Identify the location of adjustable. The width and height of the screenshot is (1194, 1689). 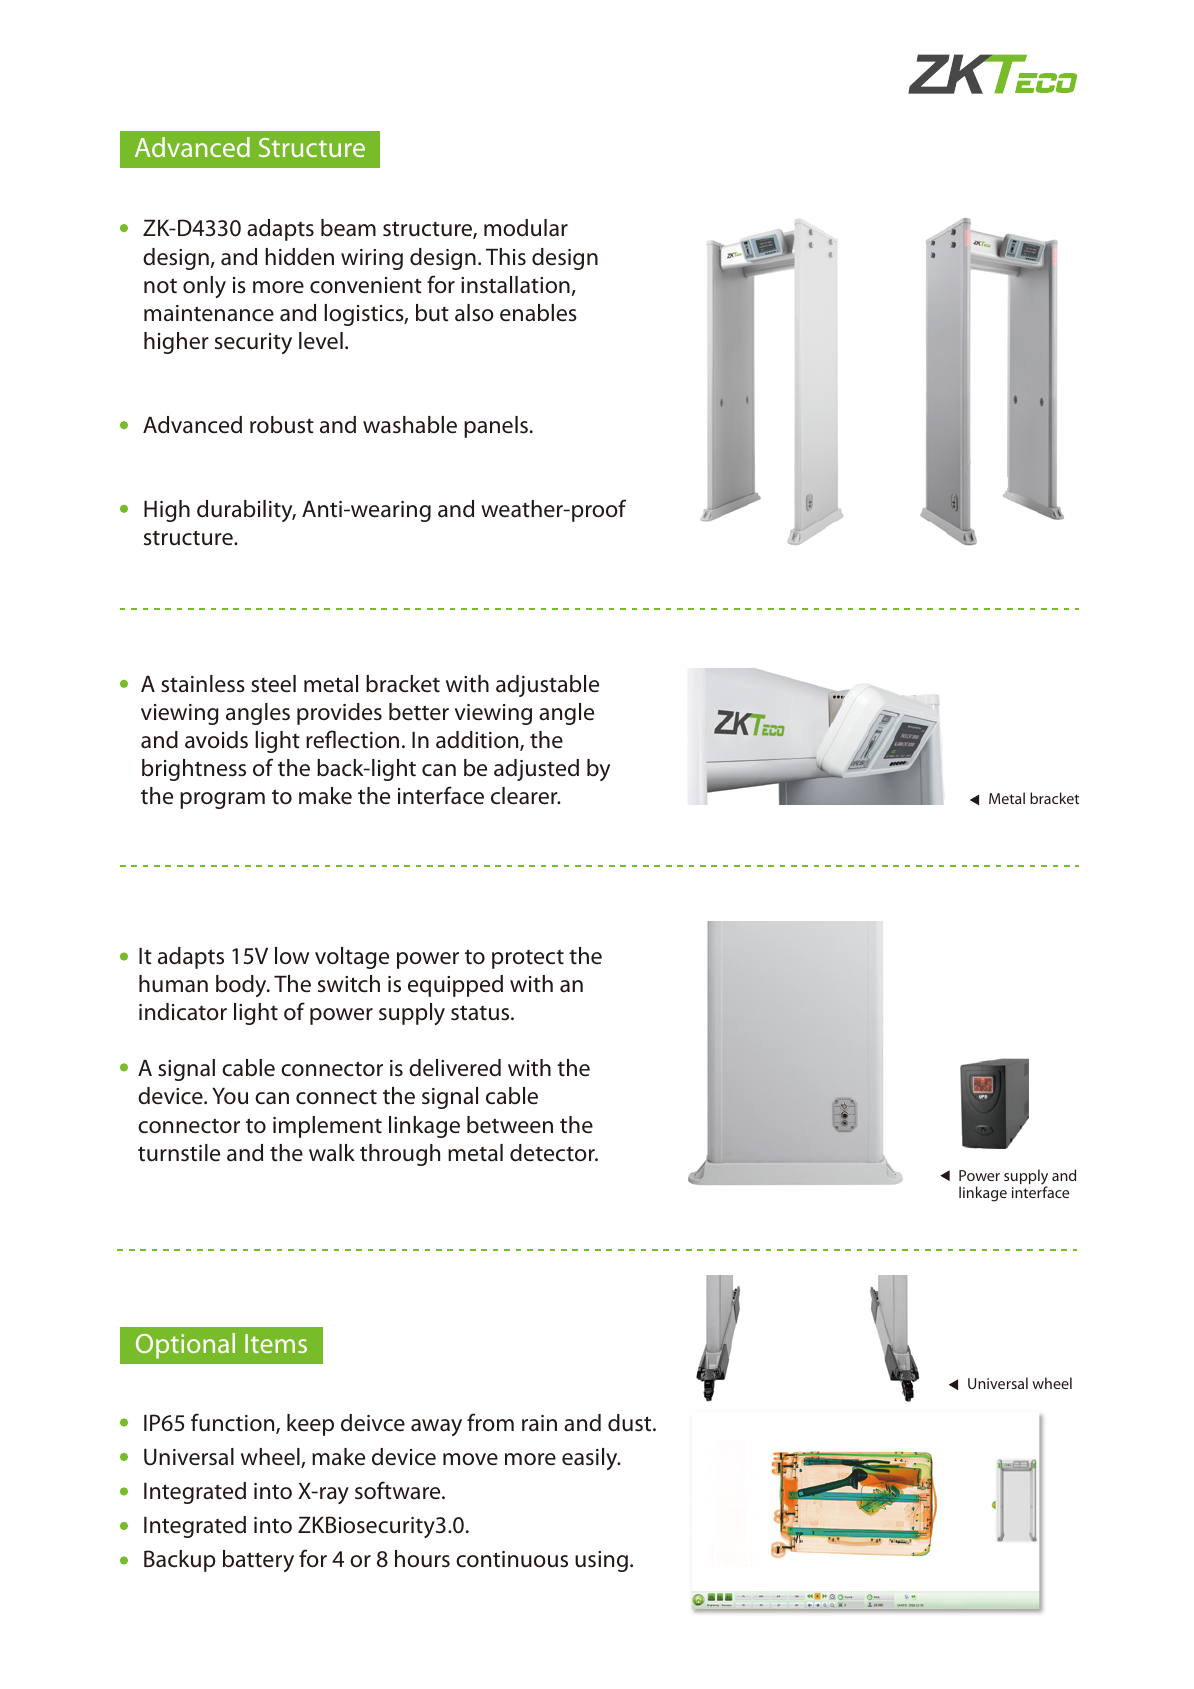
(547, 686).
